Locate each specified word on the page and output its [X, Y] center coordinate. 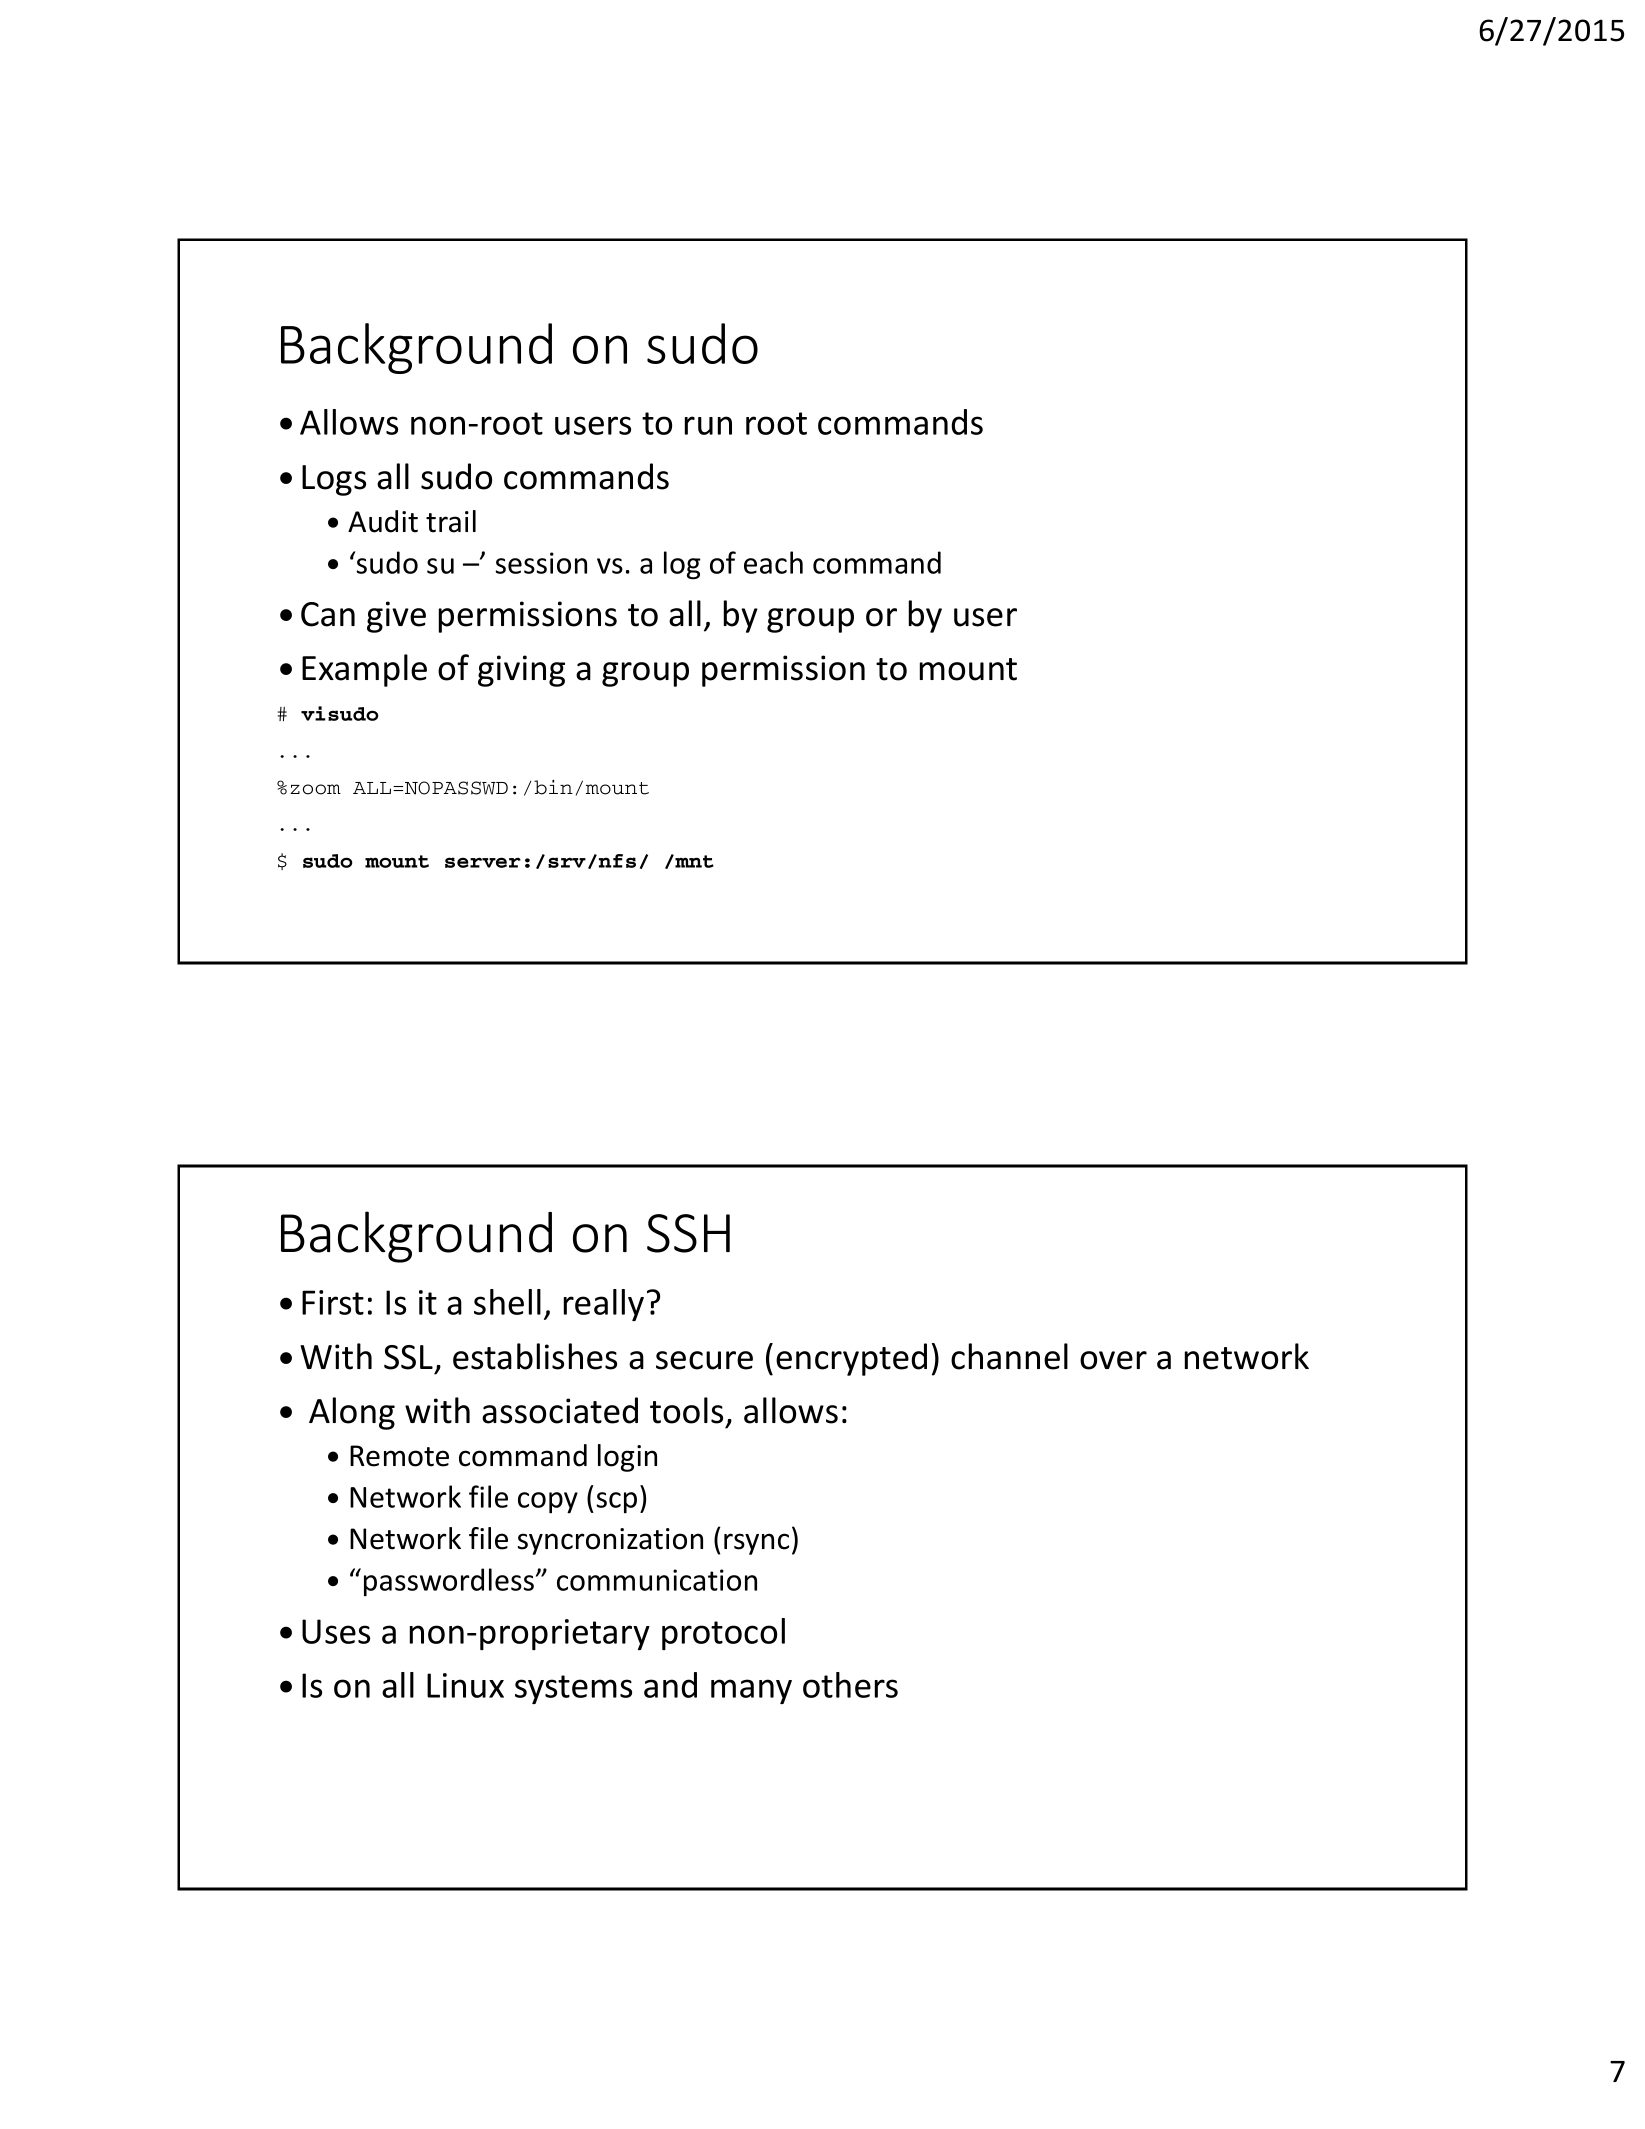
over [1113, 1360]
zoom [315, 789]
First [333, 1302]
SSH [688, 1233]
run [708, 425]
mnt [694, 861]
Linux [465, 1685]
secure [704, 1360]
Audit [383, 521]
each [773, 562]
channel [1009, 1356]
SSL [408, 1357]
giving [521, 671]
